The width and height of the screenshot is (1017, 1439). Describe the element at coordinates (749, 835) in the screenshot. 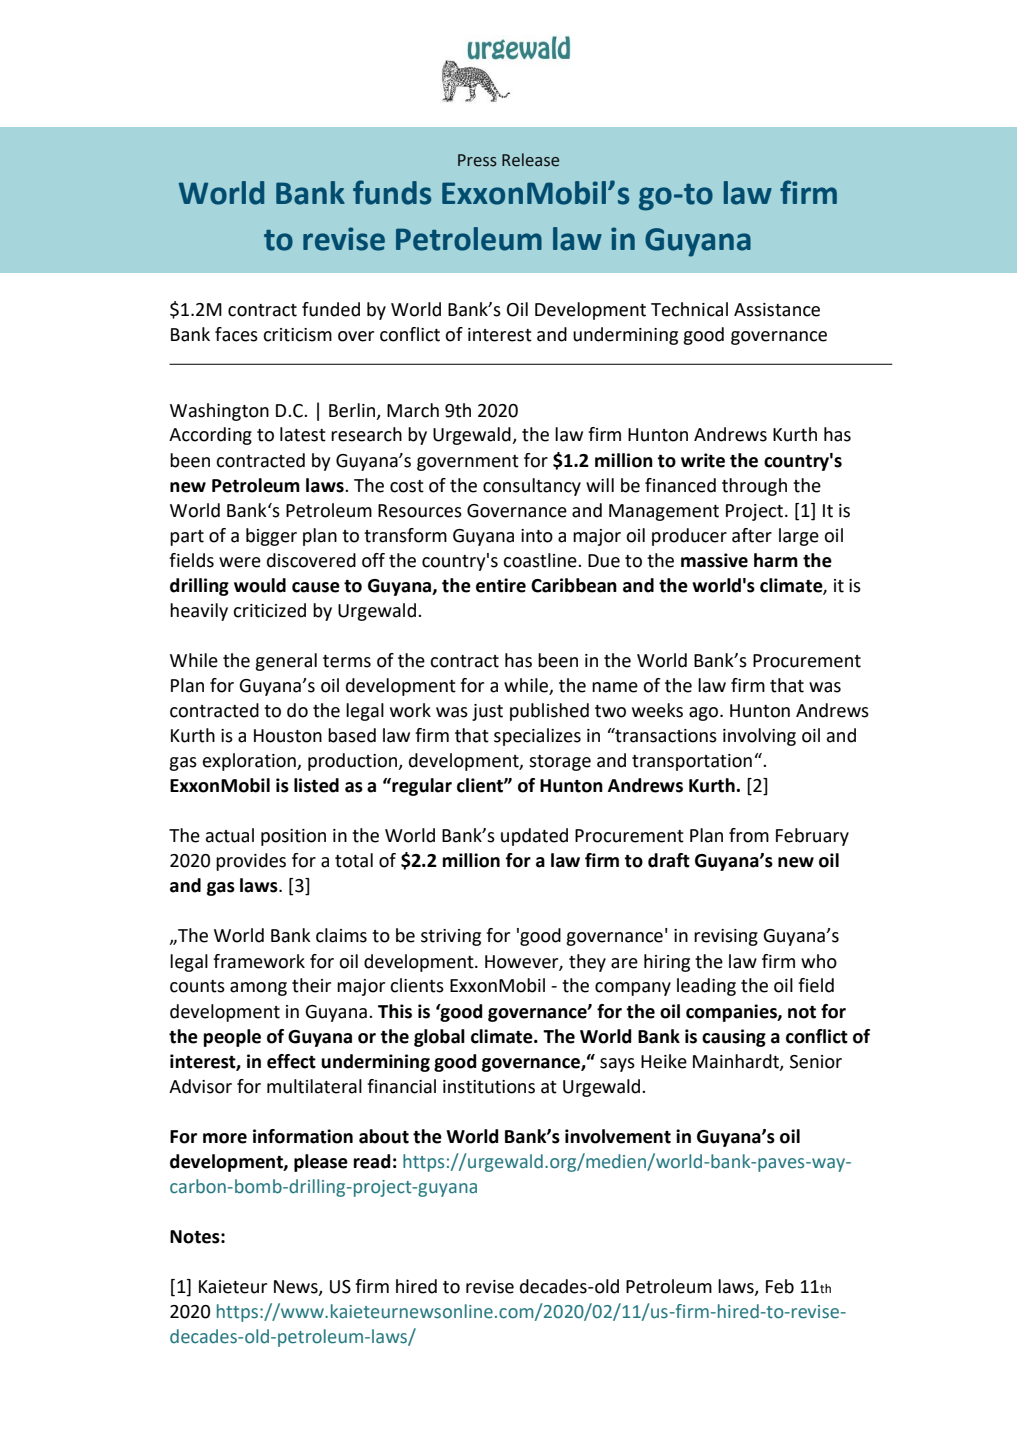

I see `from` at that location.
